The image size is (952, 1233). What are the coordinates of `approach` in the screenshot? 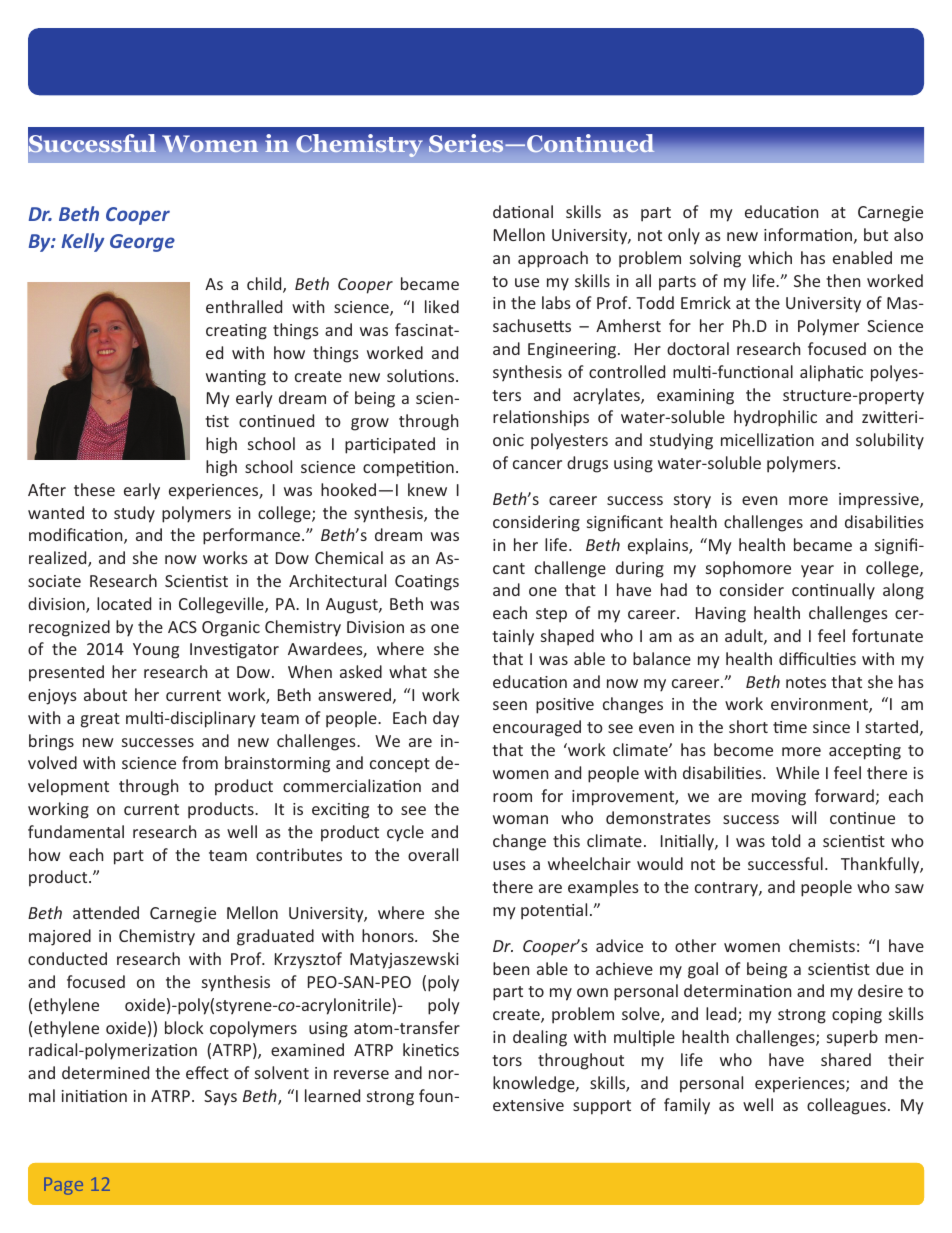 It's located at (553, 259).
